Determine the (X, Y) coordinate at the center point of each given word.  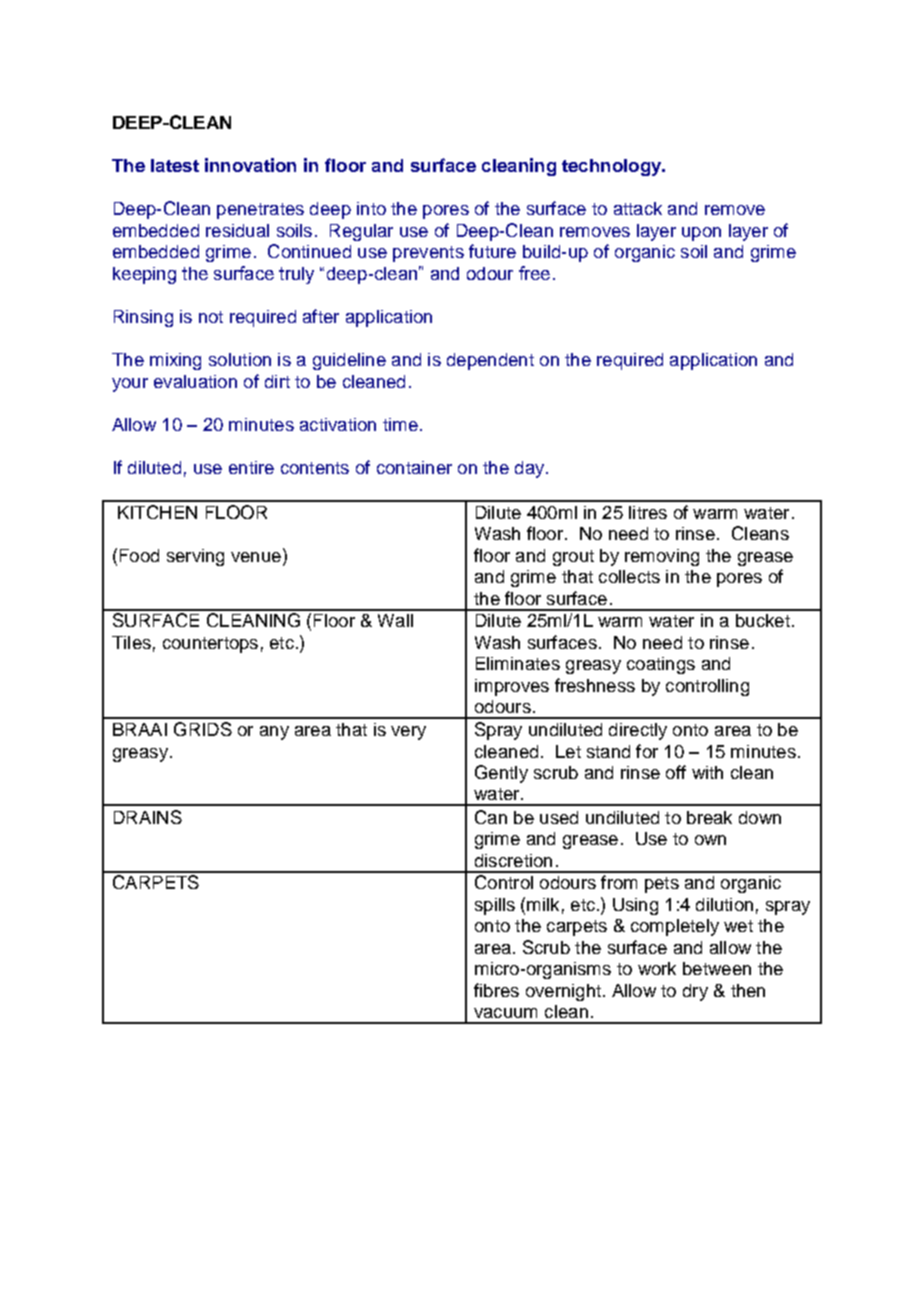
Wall (395, 620)
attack (638, 208)
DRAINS (148, 817)
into (371, 208)
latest (175, 165)
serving (195, 557)
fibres (496, 990)
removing (662, 557)
